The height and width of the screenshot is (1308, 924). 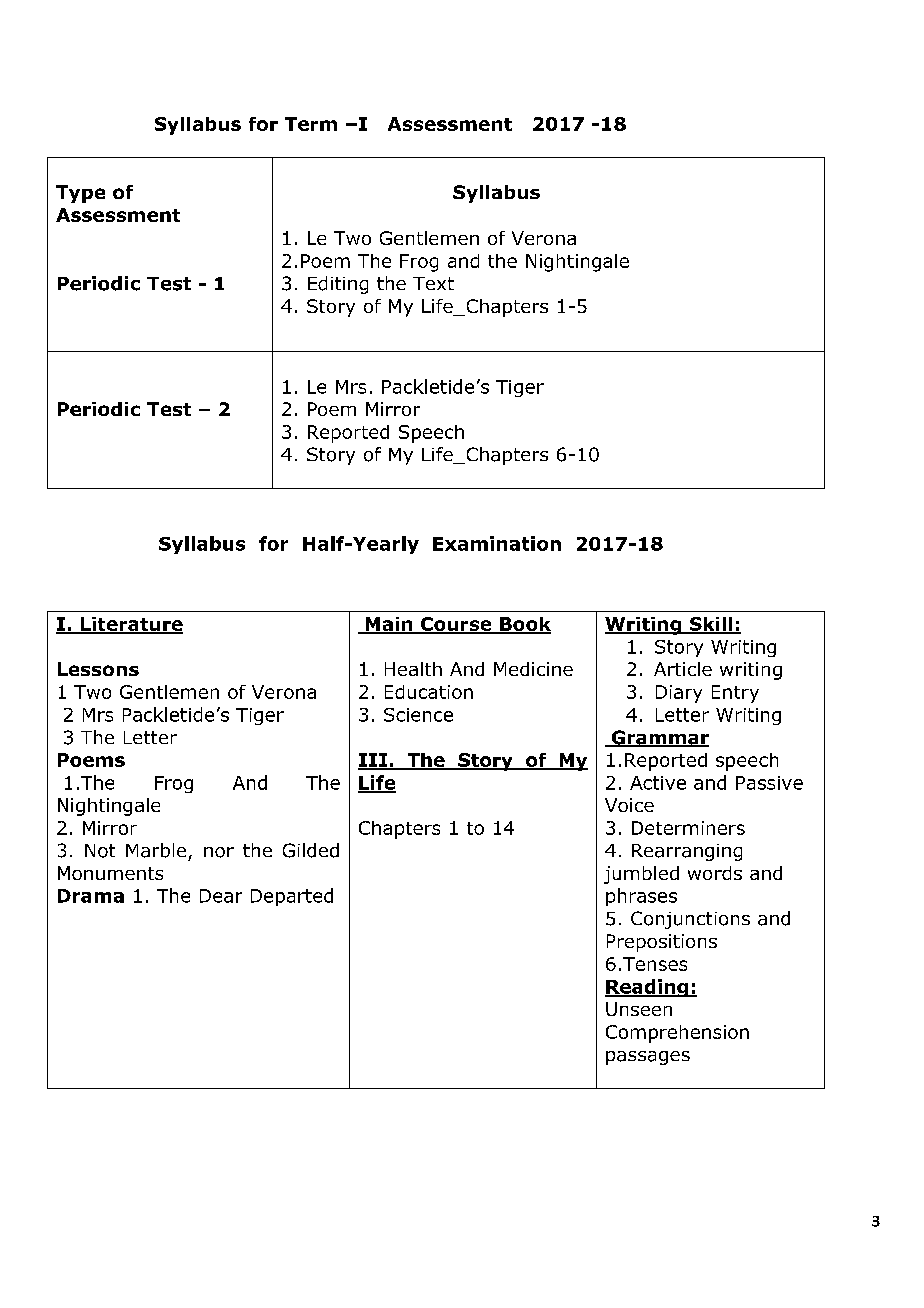 I want to click on Text, so click(x=433, y=283).
